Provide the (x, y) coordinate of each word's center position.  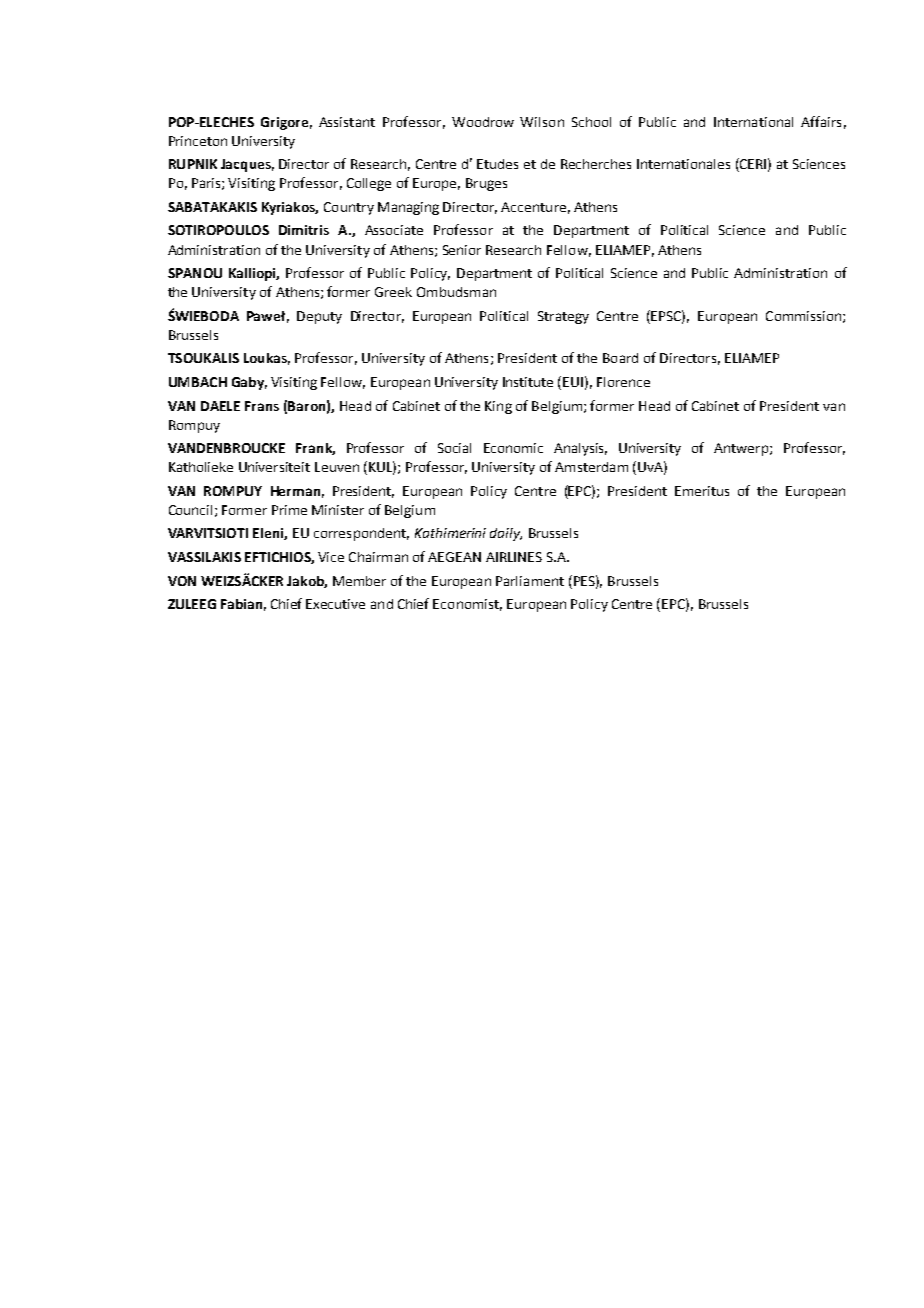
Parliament (530, 581)
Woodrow (483, 122)
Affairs (821, 121)
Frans (262, 406)
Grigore (284, 123)
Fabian (241, 604)
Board (620, 358)
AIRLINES (514, 557)
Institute (528, 382)
